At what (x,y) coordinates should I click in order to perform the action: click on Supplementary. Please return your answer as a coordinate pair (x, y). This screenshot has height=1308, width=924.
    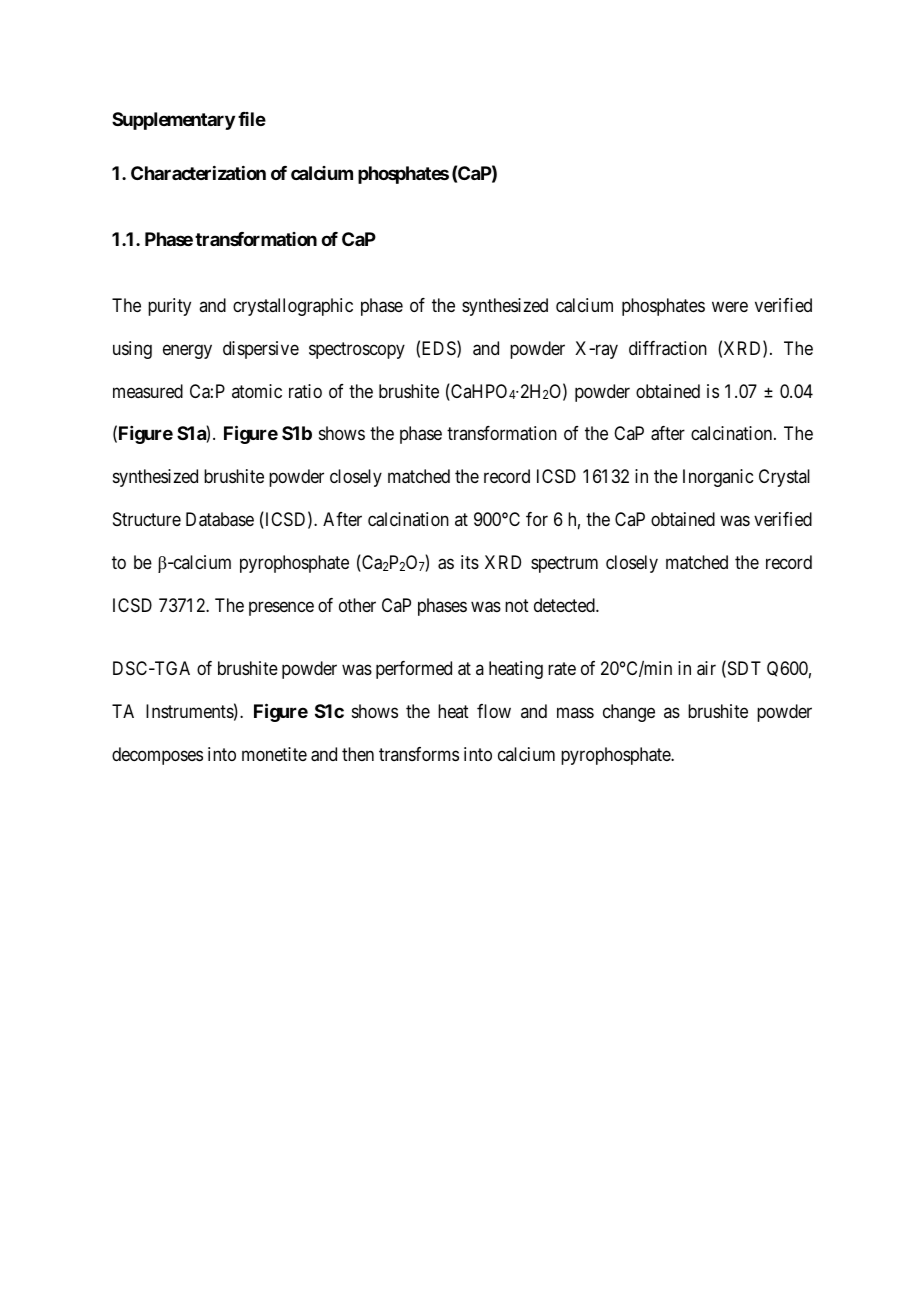
    Looking at the image, I should click on (173, 121).
